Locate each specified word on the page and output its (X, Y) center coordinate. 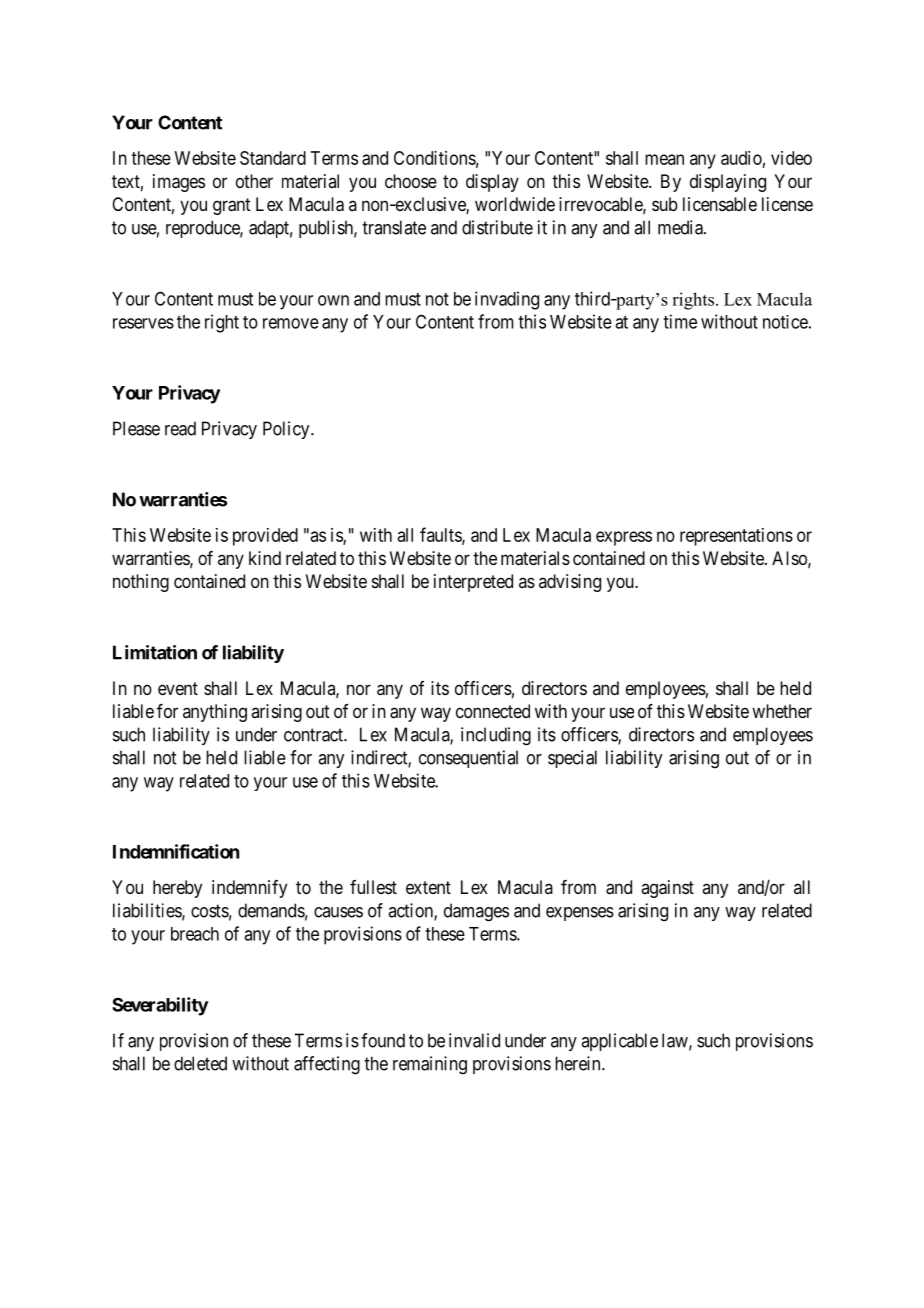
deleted (200, 1063)
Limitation (155, 652)
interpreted (473, 583)
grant (232, 206)
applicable (619, 1042)
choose (411, 181)
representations (736, 537)
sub (665, 204)
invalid (474, 1040)
